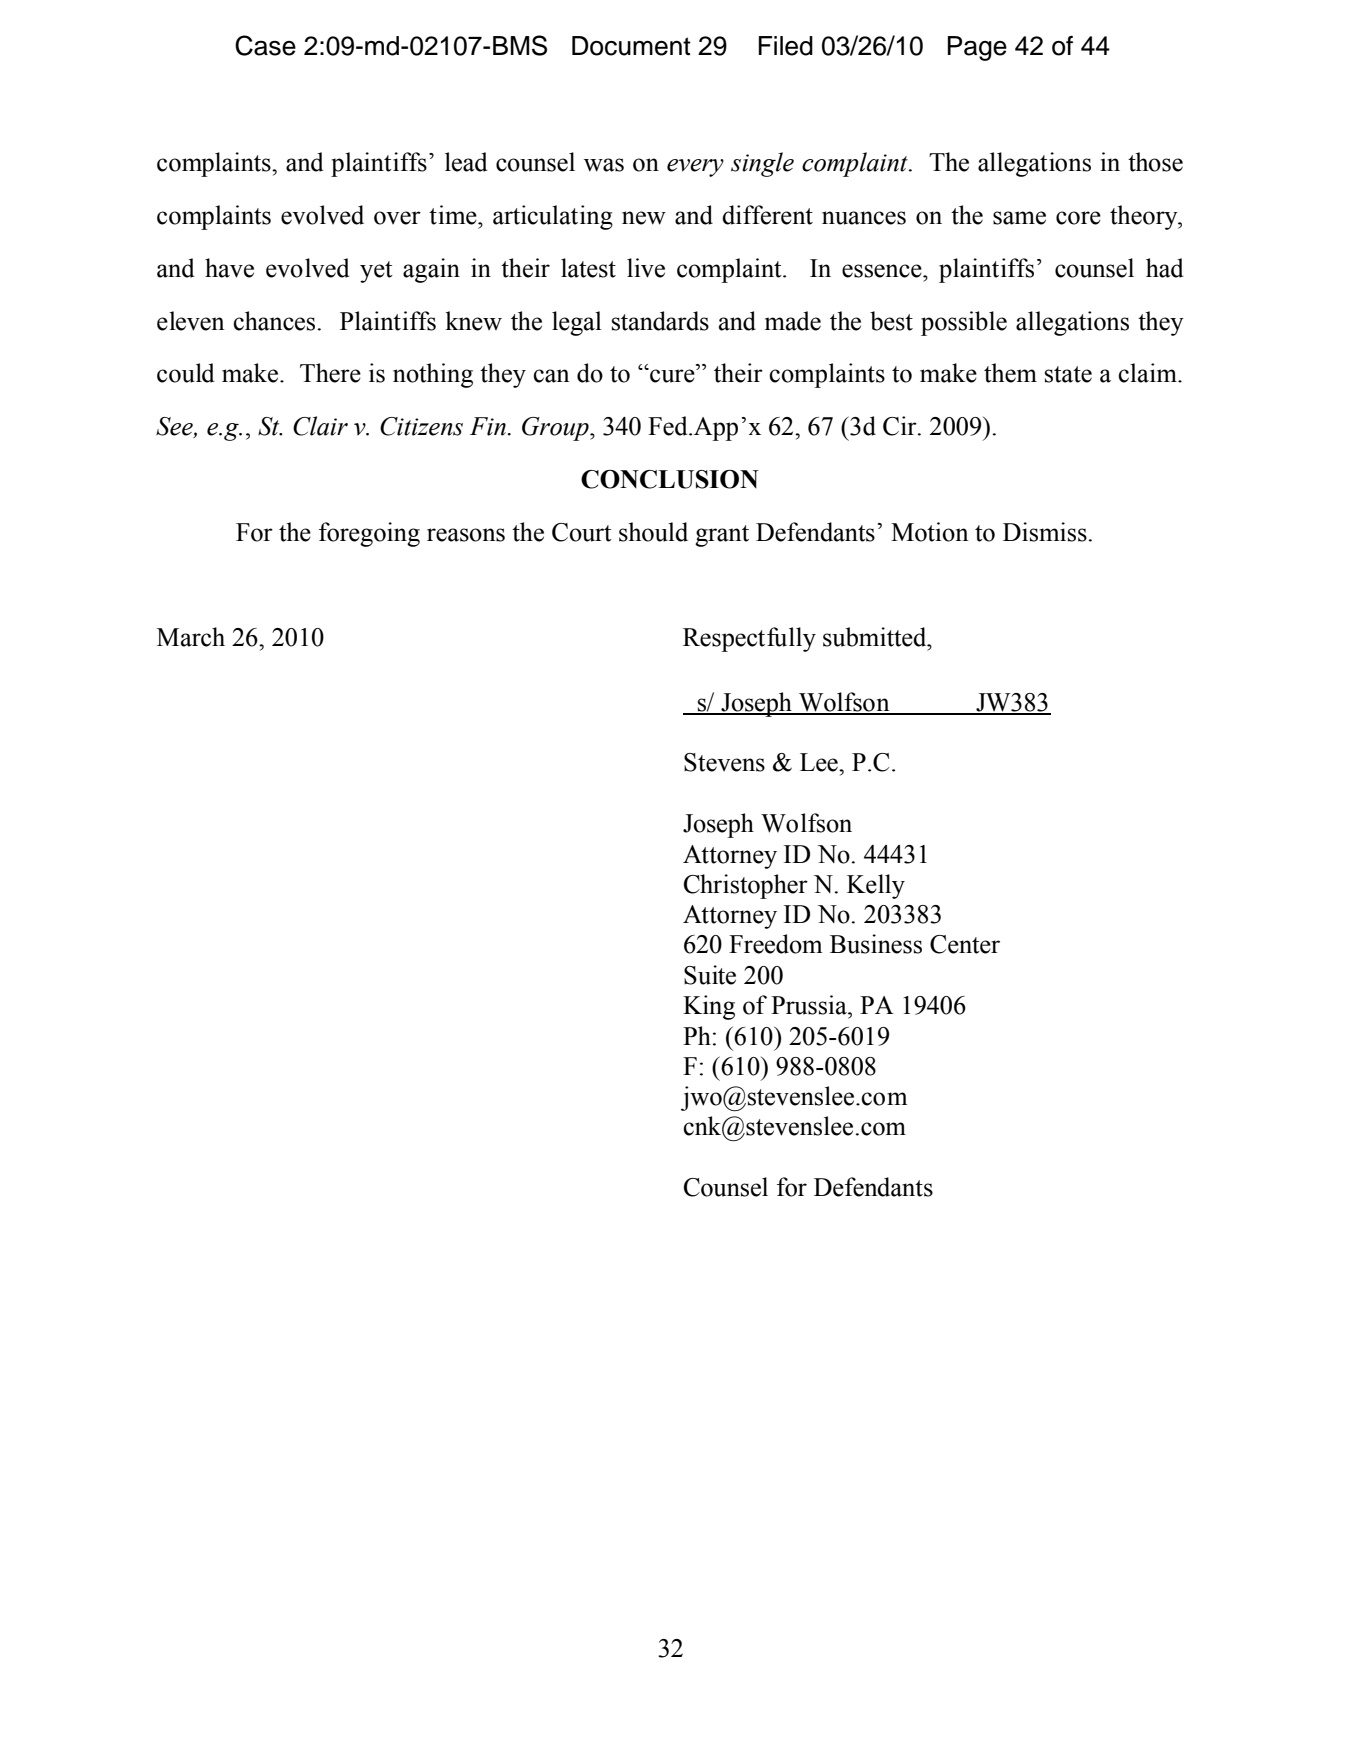 The width and height of the screenshot is (1345, 1741). What do you see at coordinates (977, 48) in the screenshot?
I see `Page` at bounding box center [977, 48].
